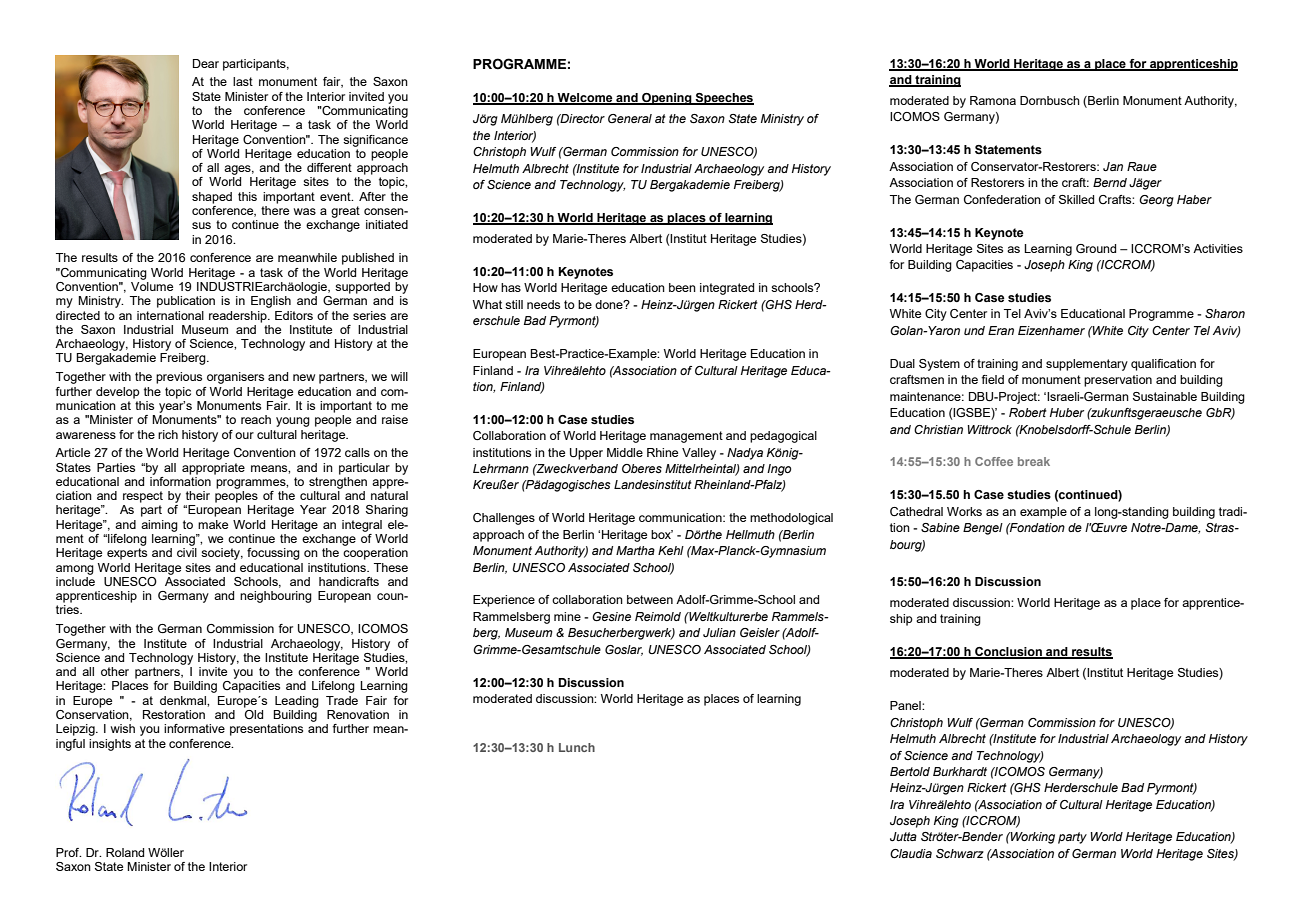 The width and height of the document is (1308, 924). What do you see at coordinates (543, 304) in the document?
I see `needs` at bounding box center [543, 304].
